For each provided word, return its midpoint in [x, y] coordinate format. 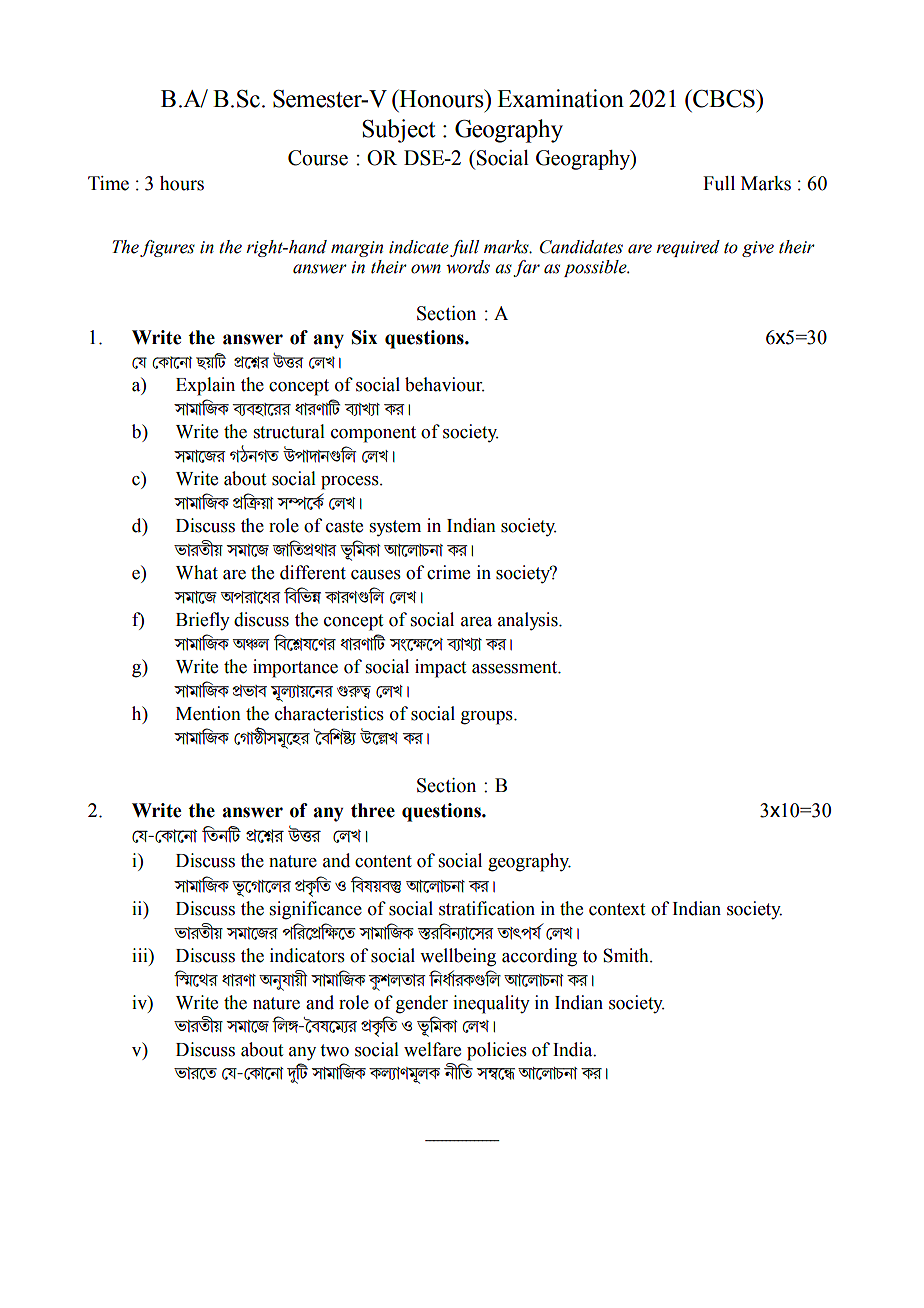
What [197, 572]
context [617, 909]
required [688, 248]
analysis [529, 621]
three [373, 810]
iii [141, 955]
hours [182, 183]
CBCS [724, 98]
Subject [398, 131]
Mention [208, 713]
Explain [205, 386]
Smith [627, 955]
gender [422, 1004]
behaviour [444, 384]
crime [448, 572]
